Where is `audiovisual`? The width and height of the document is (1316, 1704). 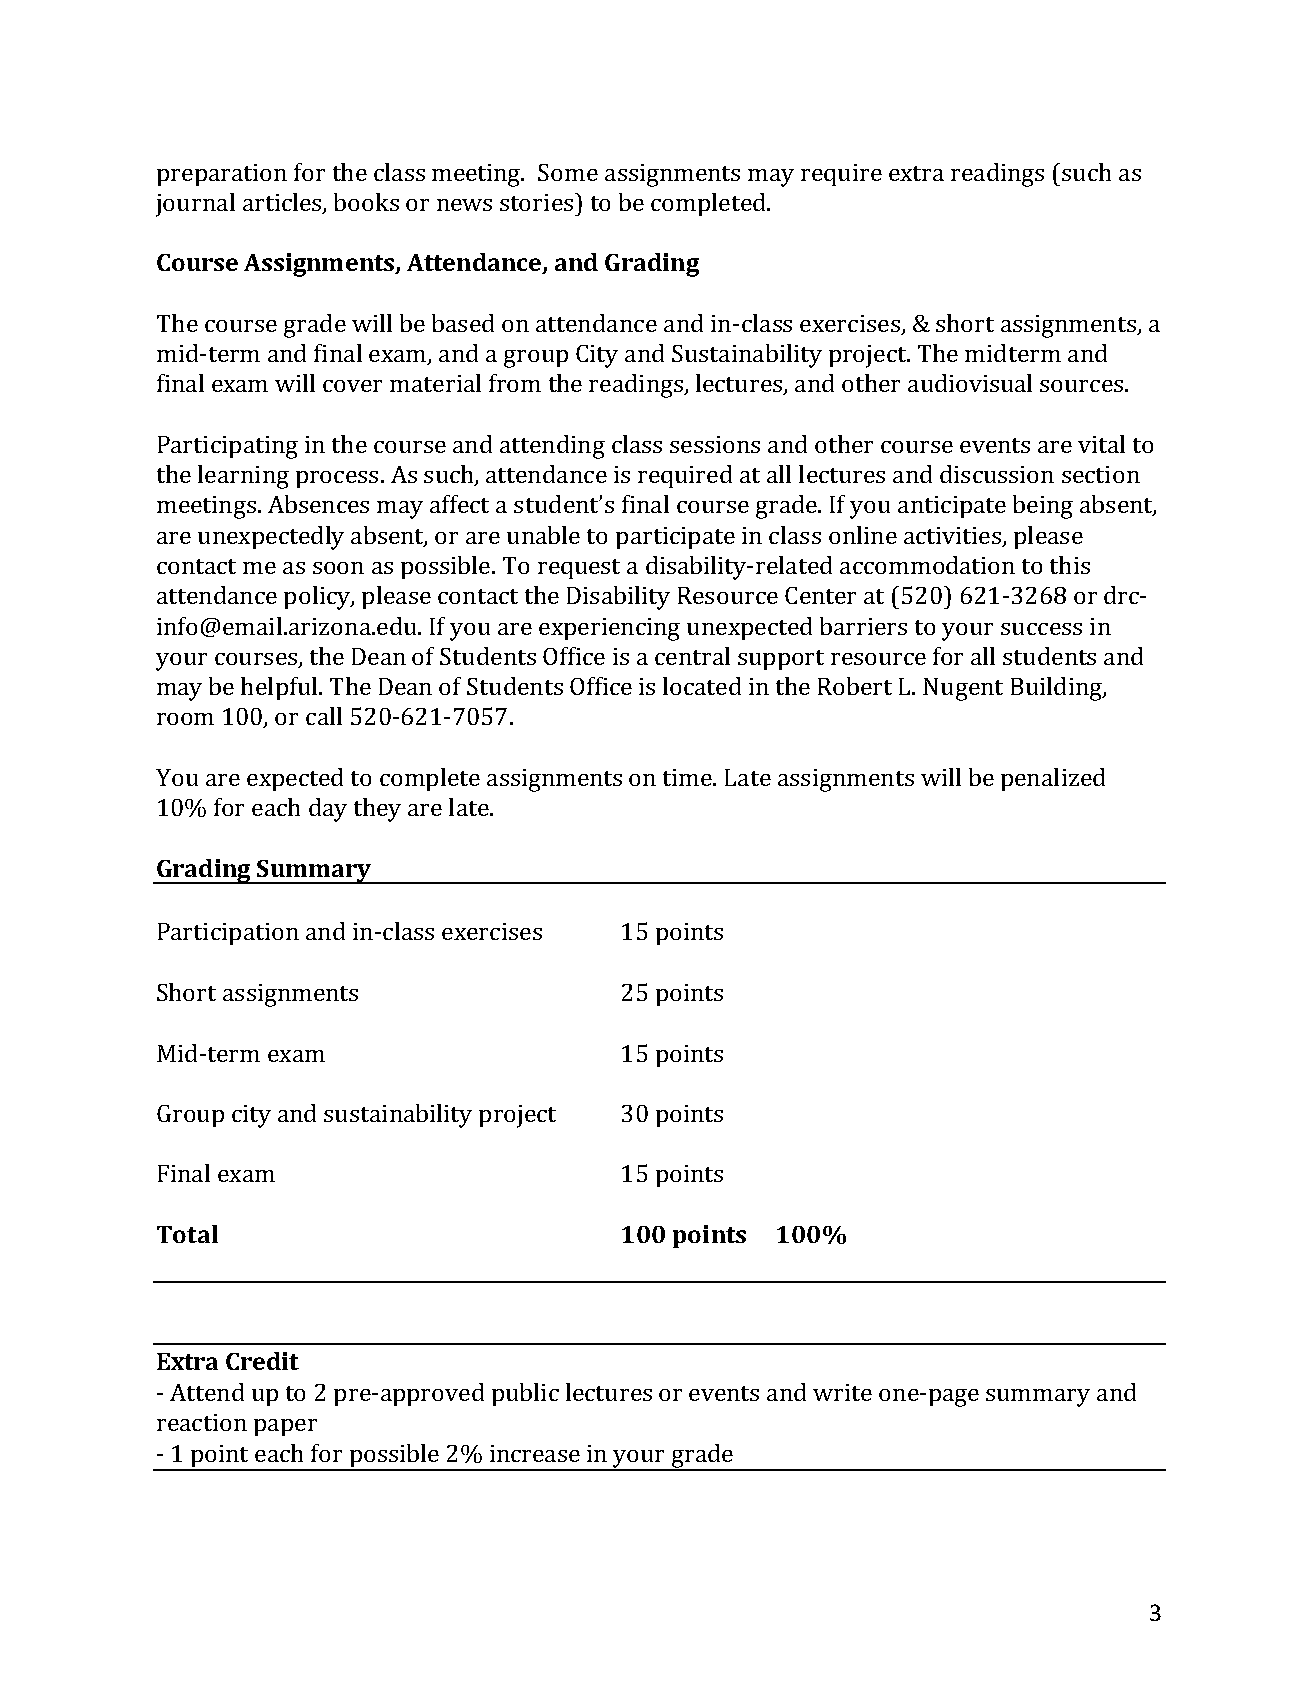
audiovisual is located at coordinates (970, 383).
